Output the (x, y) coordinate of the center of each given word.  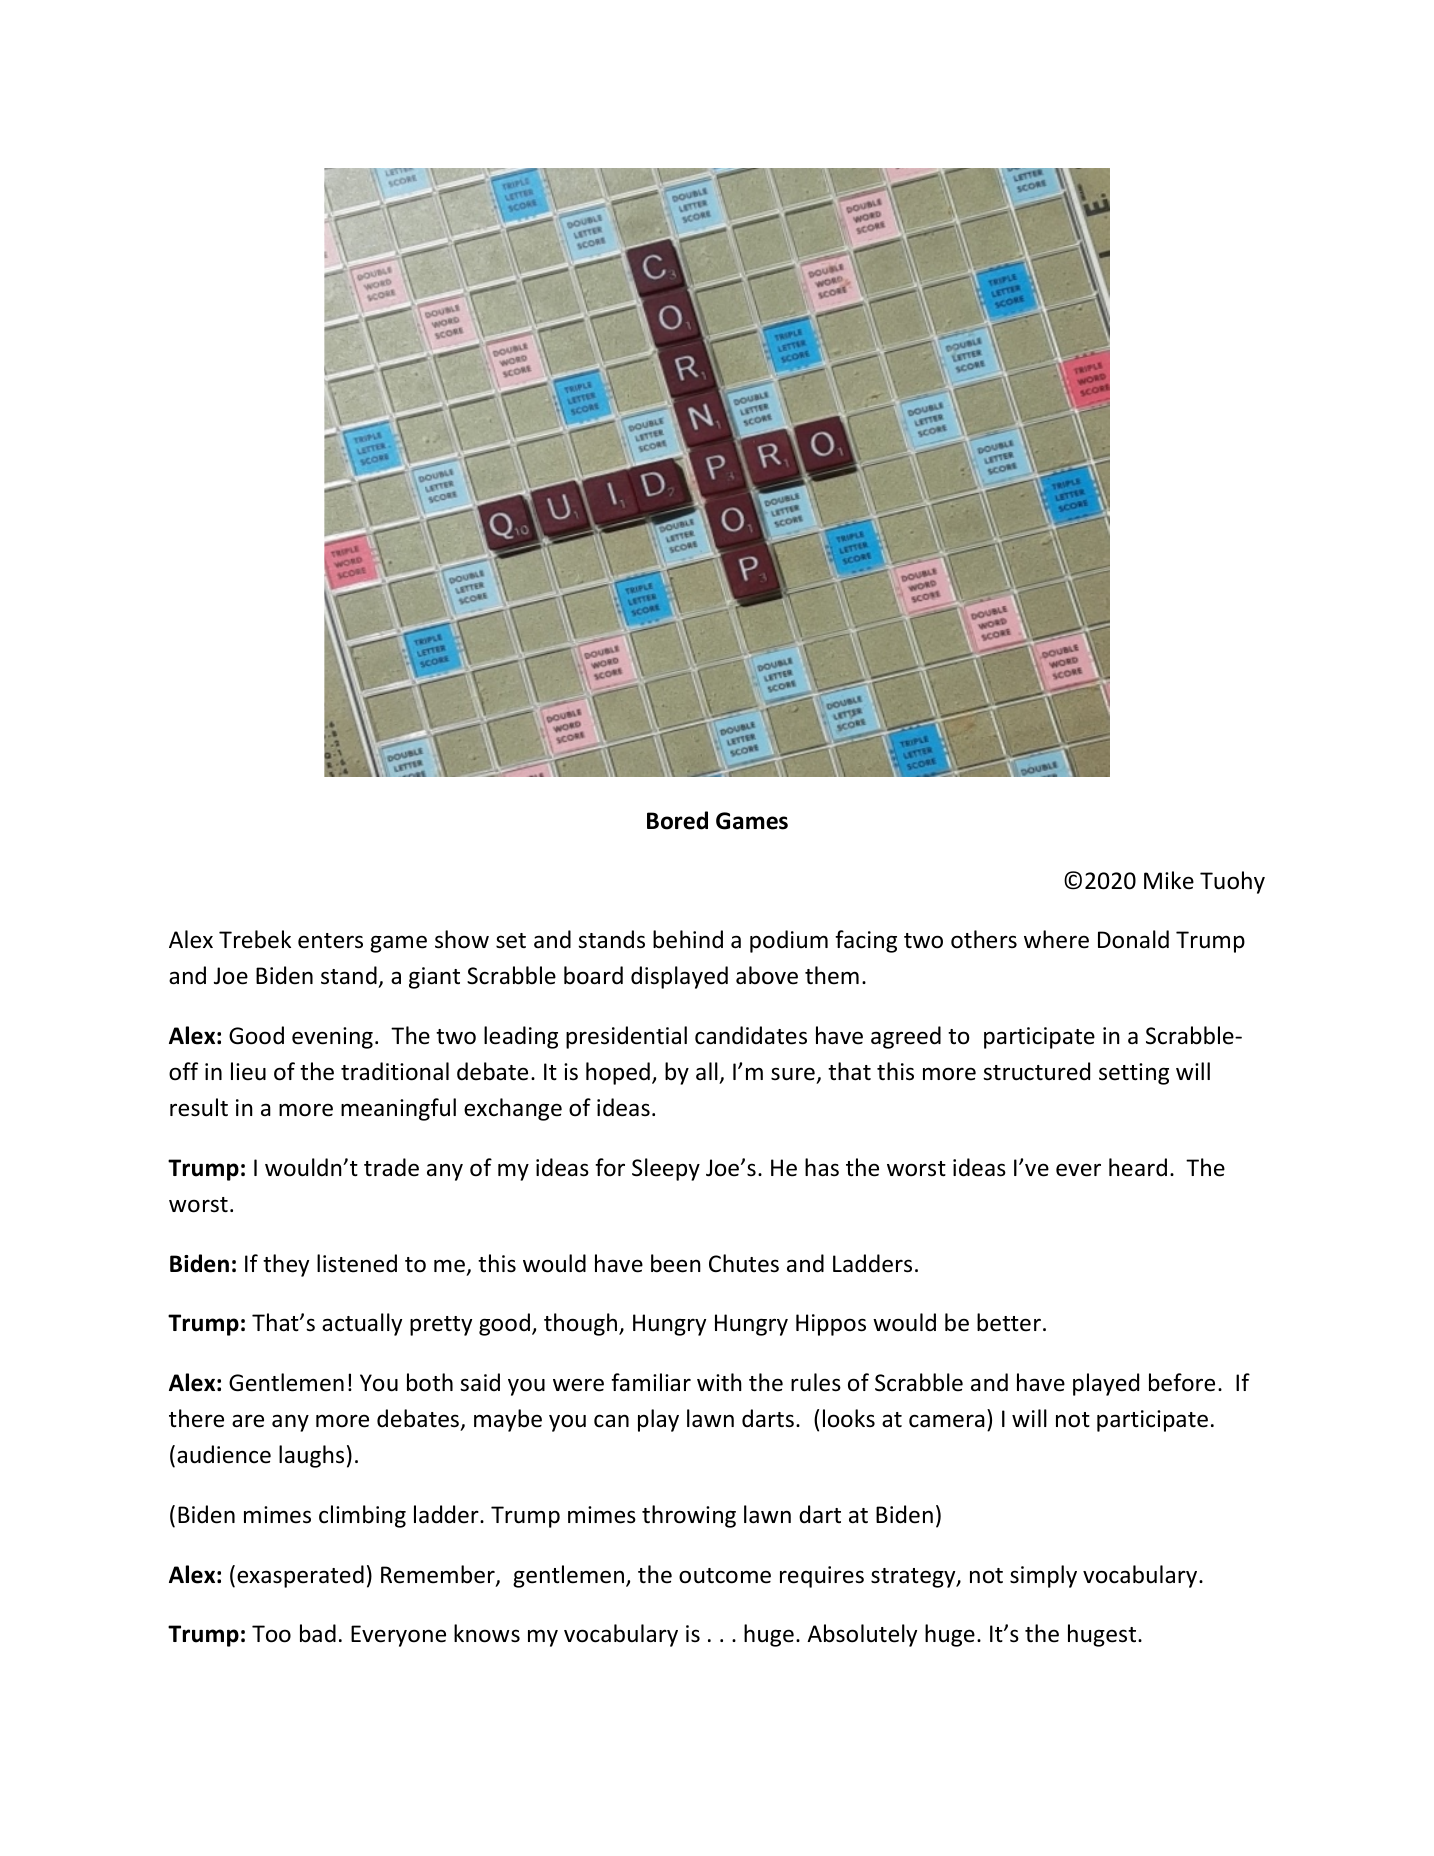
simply (1043, 1576)
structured (1036, 1071)
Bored (677, 820)
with (719, 1382)
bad (318, 1633)
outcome (725, 1576)
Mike (1169, 880)
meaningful (398, 1109)
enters (330, 941)
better (1009, 1322)
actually (362, 1324)
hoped (618, 1073)
